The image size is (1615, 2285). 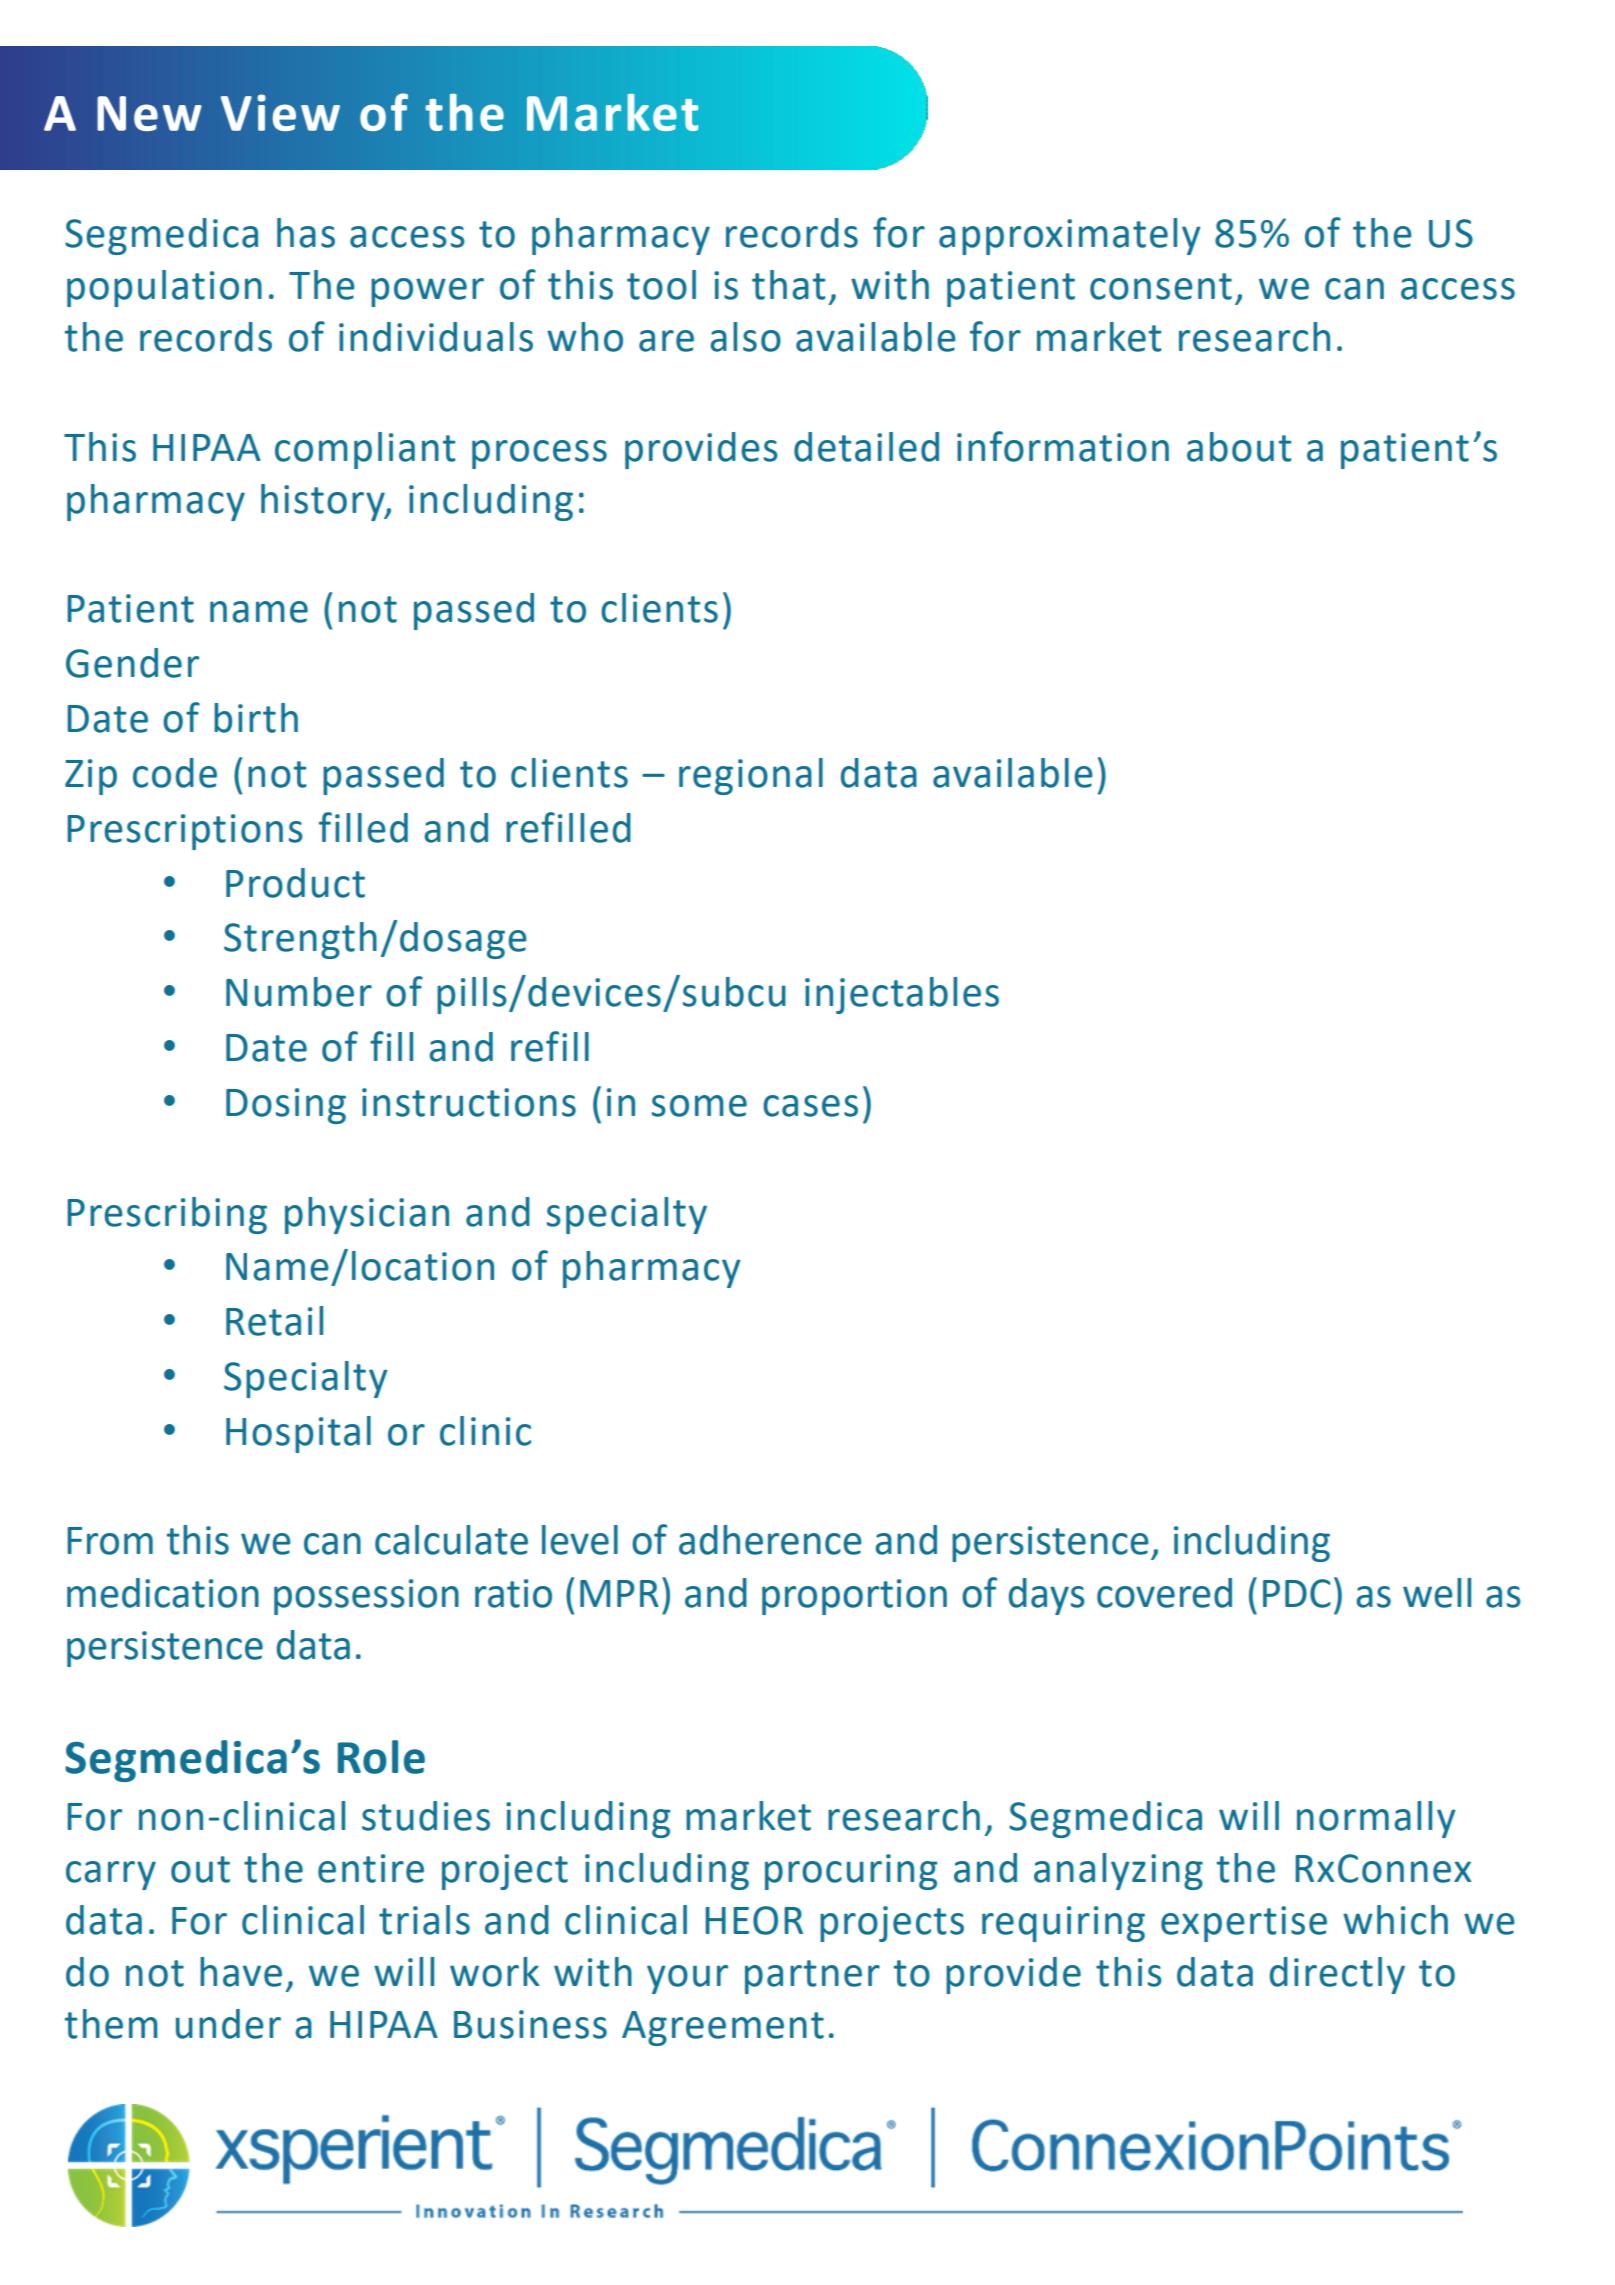 What do you see at coordinates (280, 112) in the screenshot?
I see `View` at bounding box center [280, 112].
